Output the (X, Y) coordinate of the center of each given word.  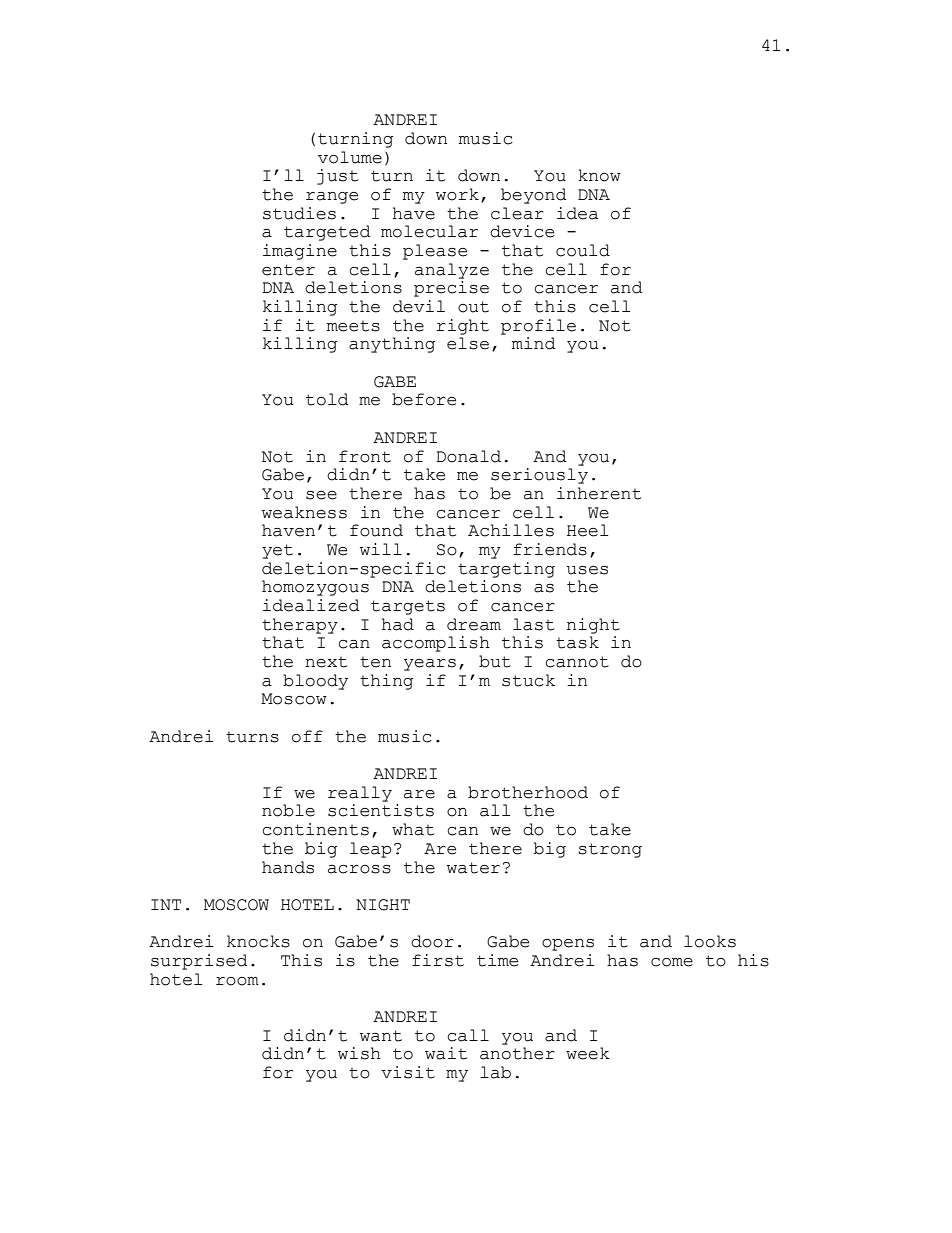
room (237, 981)
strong (610, 850)
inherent (599, 493)
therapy (300, 626)
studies (299, 213)
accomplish (436, 644)
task (577, 642)
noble (288, 810)
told (327, 399)
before (424, 399)
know (599, 175)
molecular (429, 231)
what (413, 829)
